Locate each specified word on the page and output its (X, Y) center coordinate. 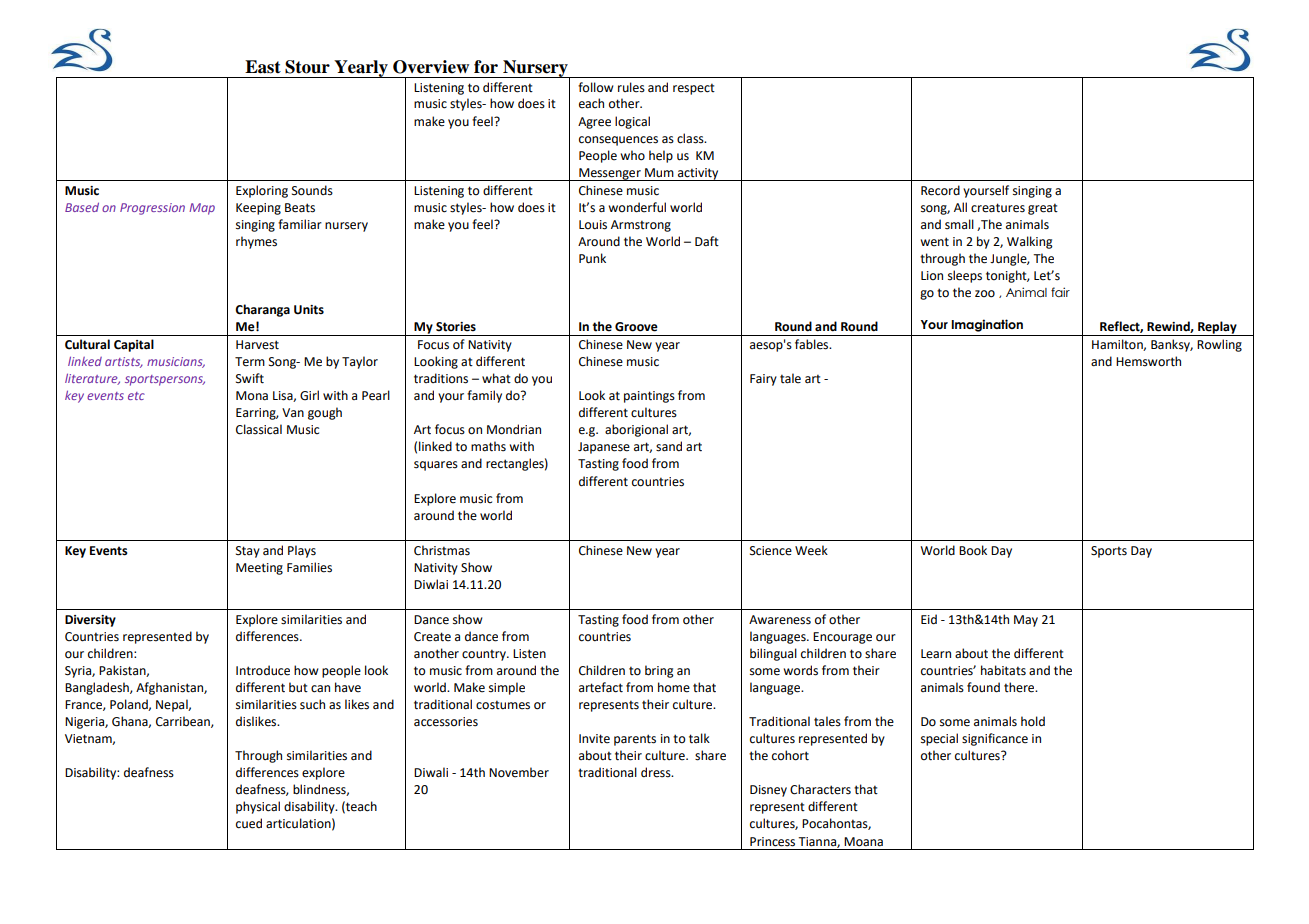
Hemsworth (1148, 361)
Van (293, 412)
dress (657, 772)
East (263, 67)
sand (669, 446)
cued (249, 823)
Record (940, 190)
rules (631, 87)
